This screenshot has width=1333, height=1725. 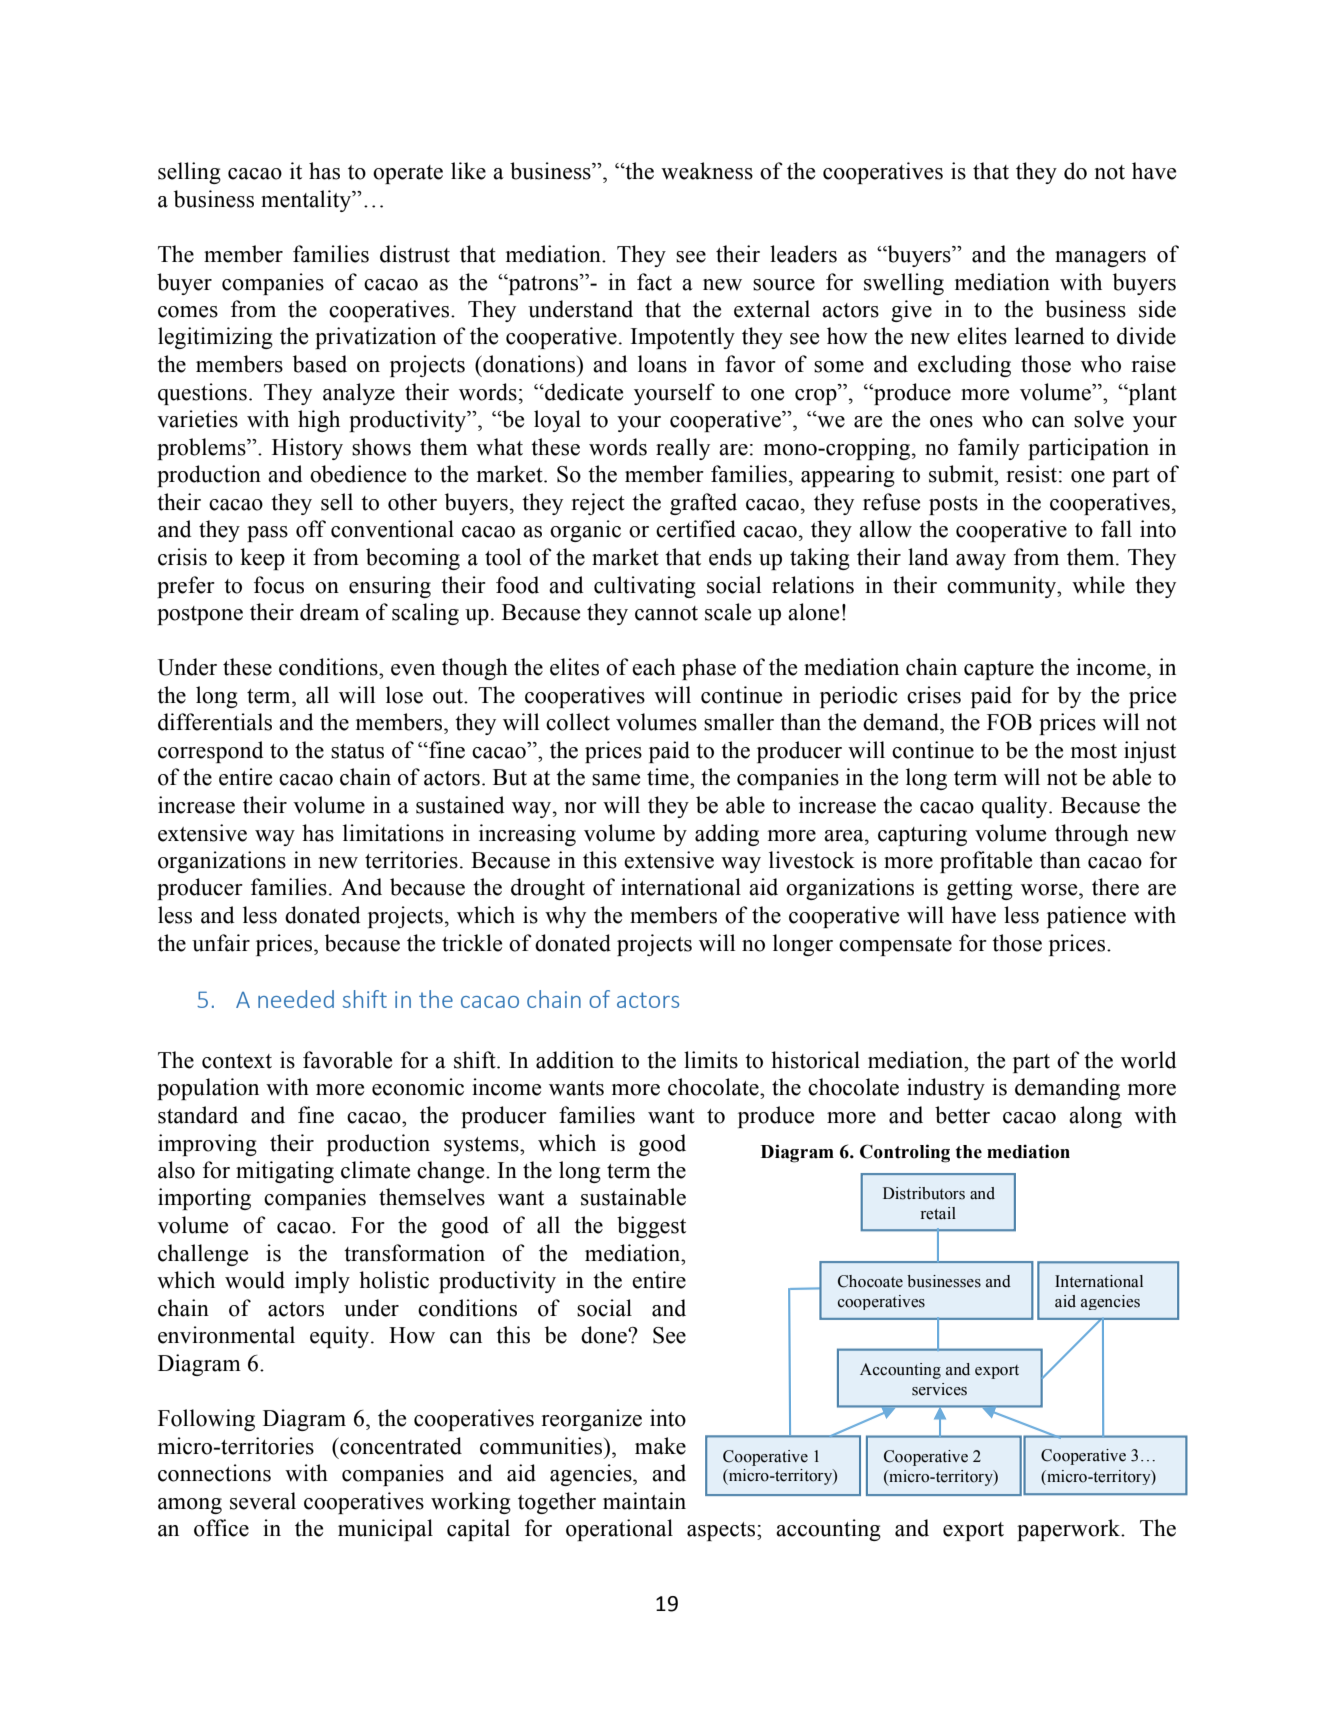 What do you see at coordinates (1032, 474) in the screenshot?
I see `resist` at bounding box center [1032, 474].
